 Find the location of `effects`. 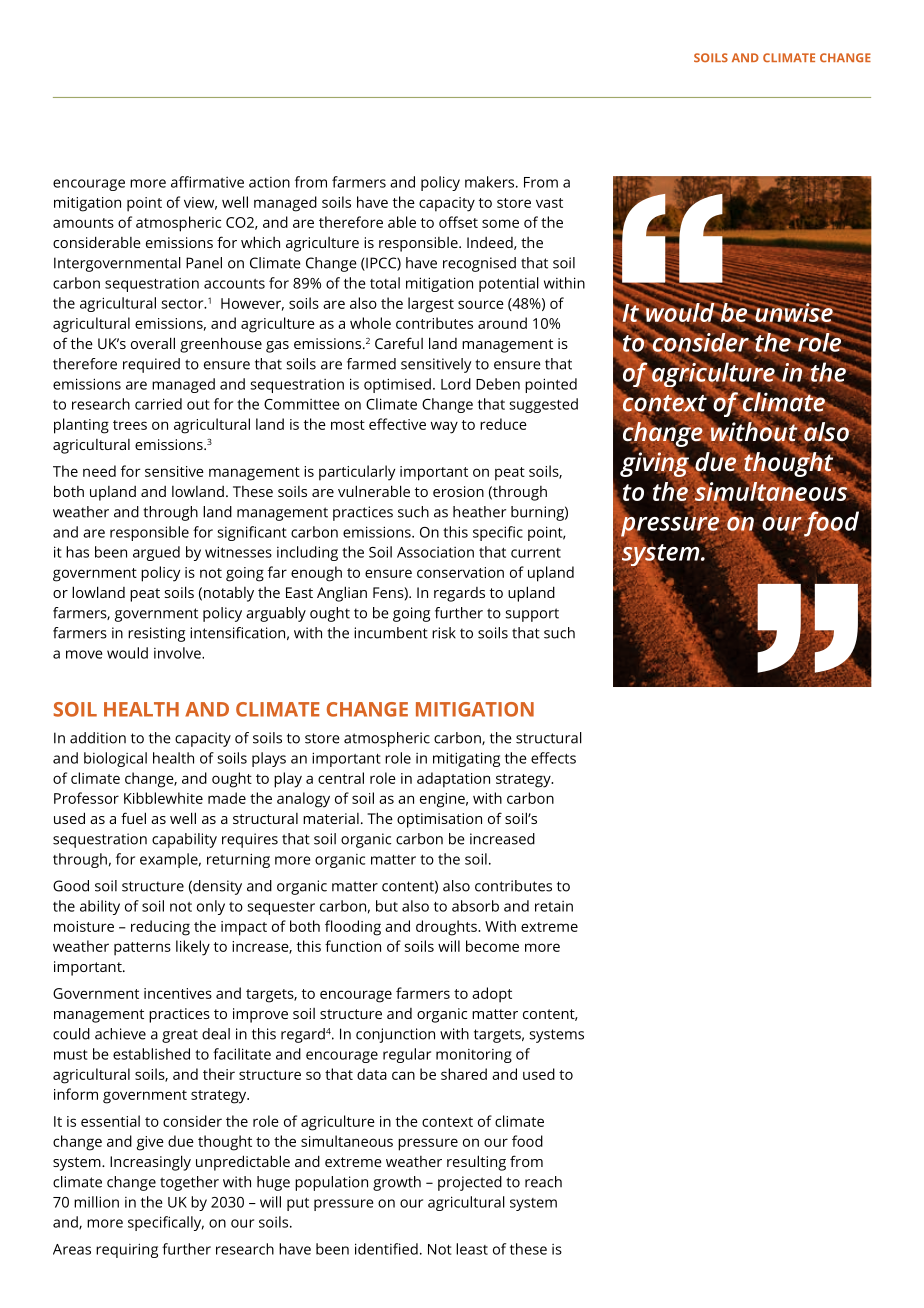

effects is located at coordinates (553, 758).
